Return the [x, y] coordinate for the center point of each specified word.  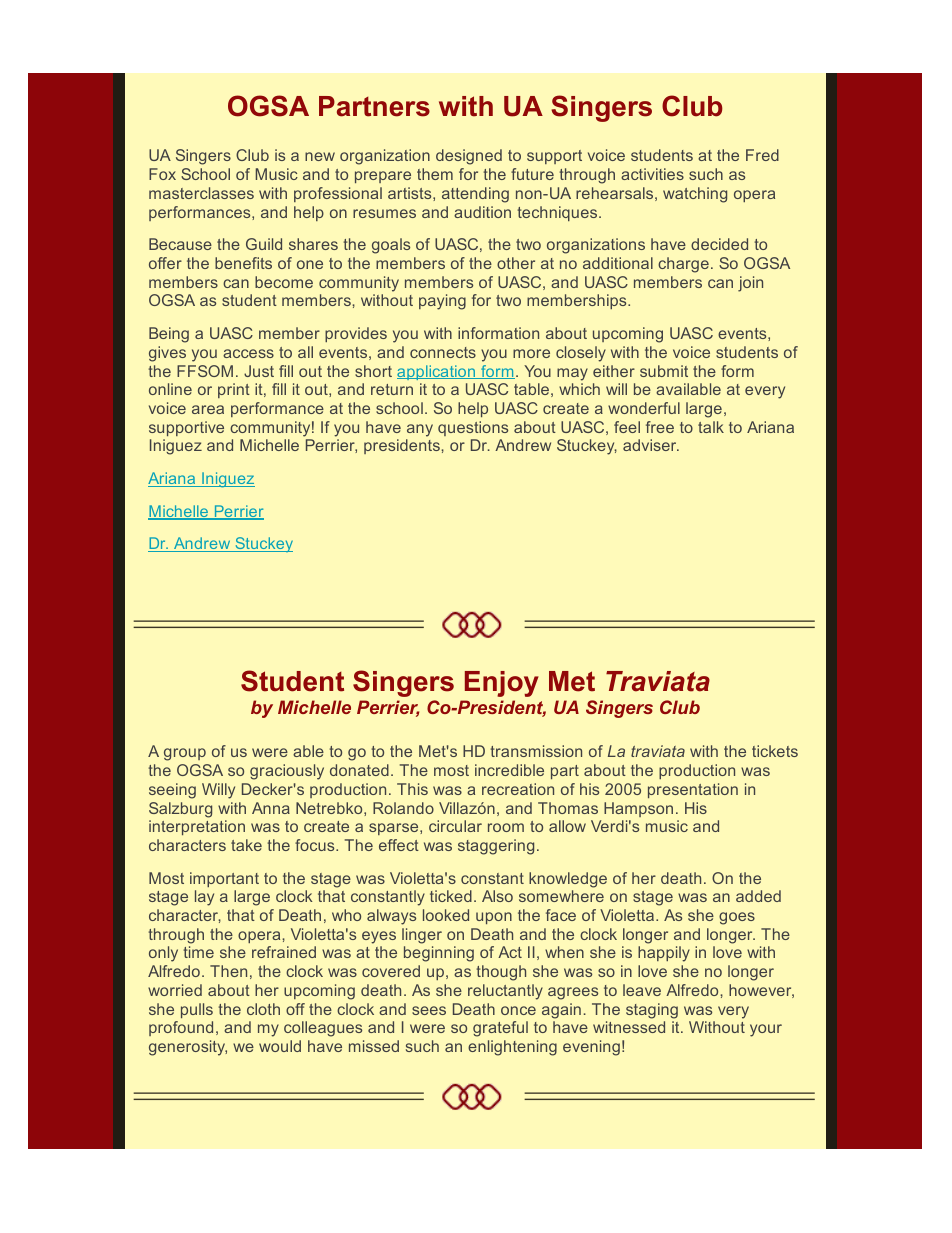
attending [475, 195]
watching [695, 195]
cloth [263, 1009]
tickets [775, 751]
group [185, 754]
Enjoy [502, 684]
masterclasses [201, 193]
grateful [500, 1029]
